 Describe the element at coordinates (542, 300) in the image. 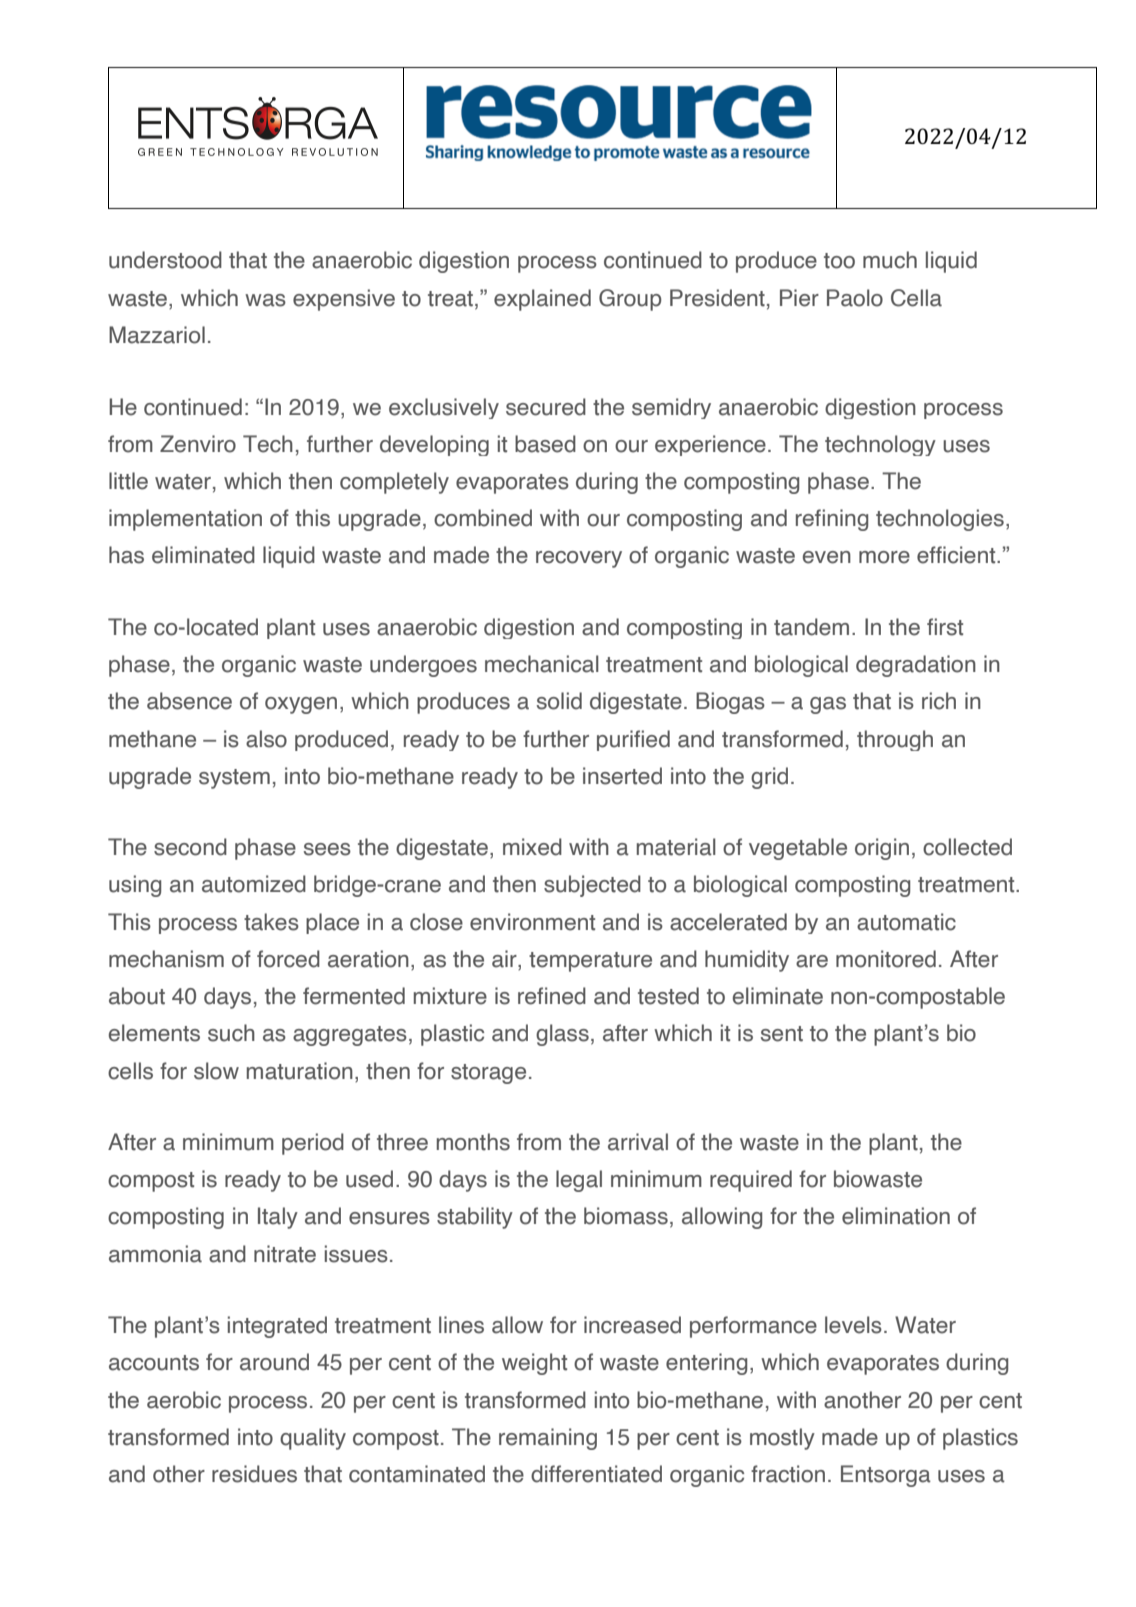

I see `explained` at that location.
